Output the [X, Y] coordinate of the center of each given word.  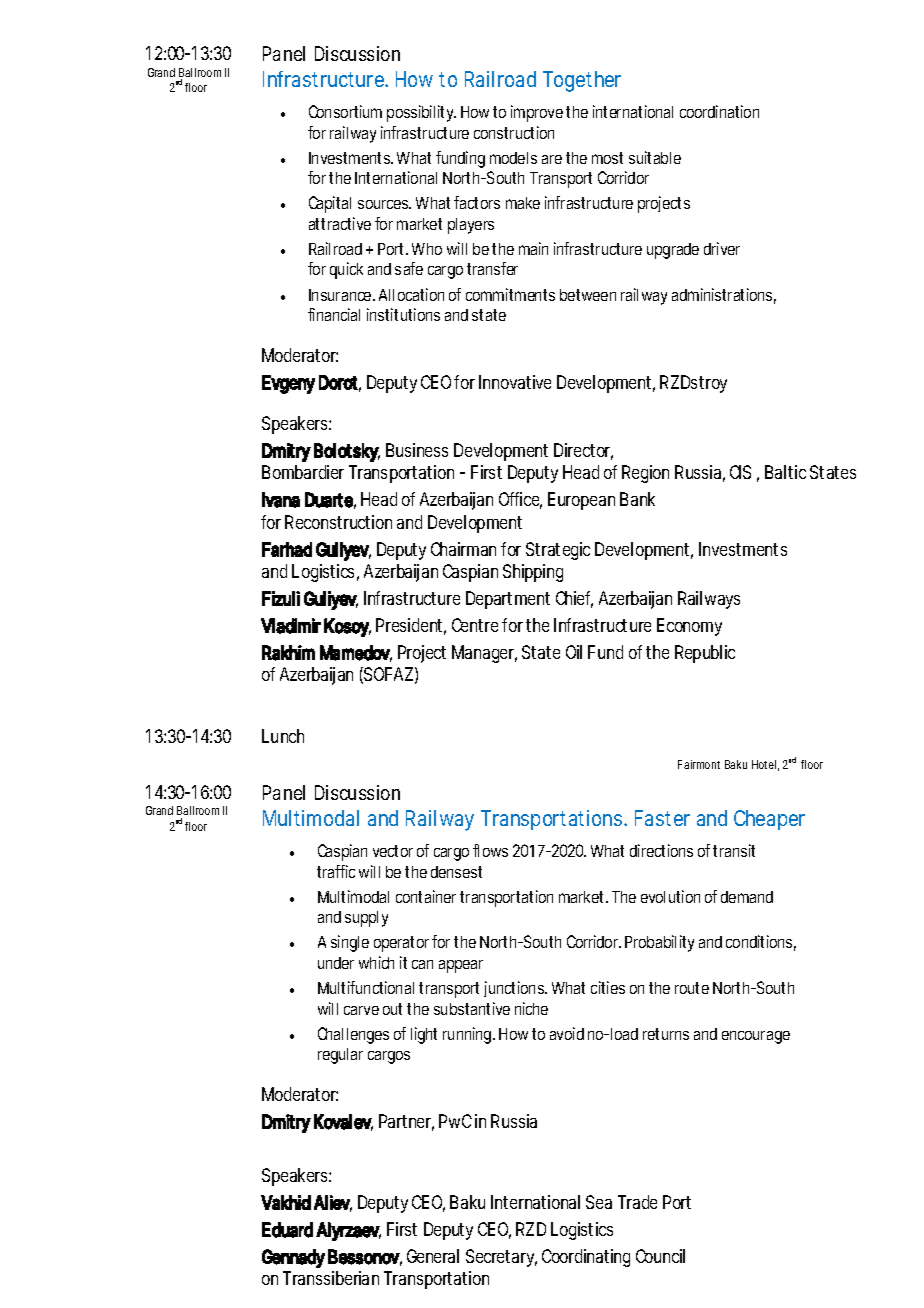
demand [747, 897]
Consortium [345, 111]
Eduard [287, 1230]
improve [539, 113]
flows [490, 850]
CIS [740, 472]
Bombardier [303, 472]
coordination [719, 111]
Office [520, 500]
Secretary [501, 1258]
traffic [336, 871]
